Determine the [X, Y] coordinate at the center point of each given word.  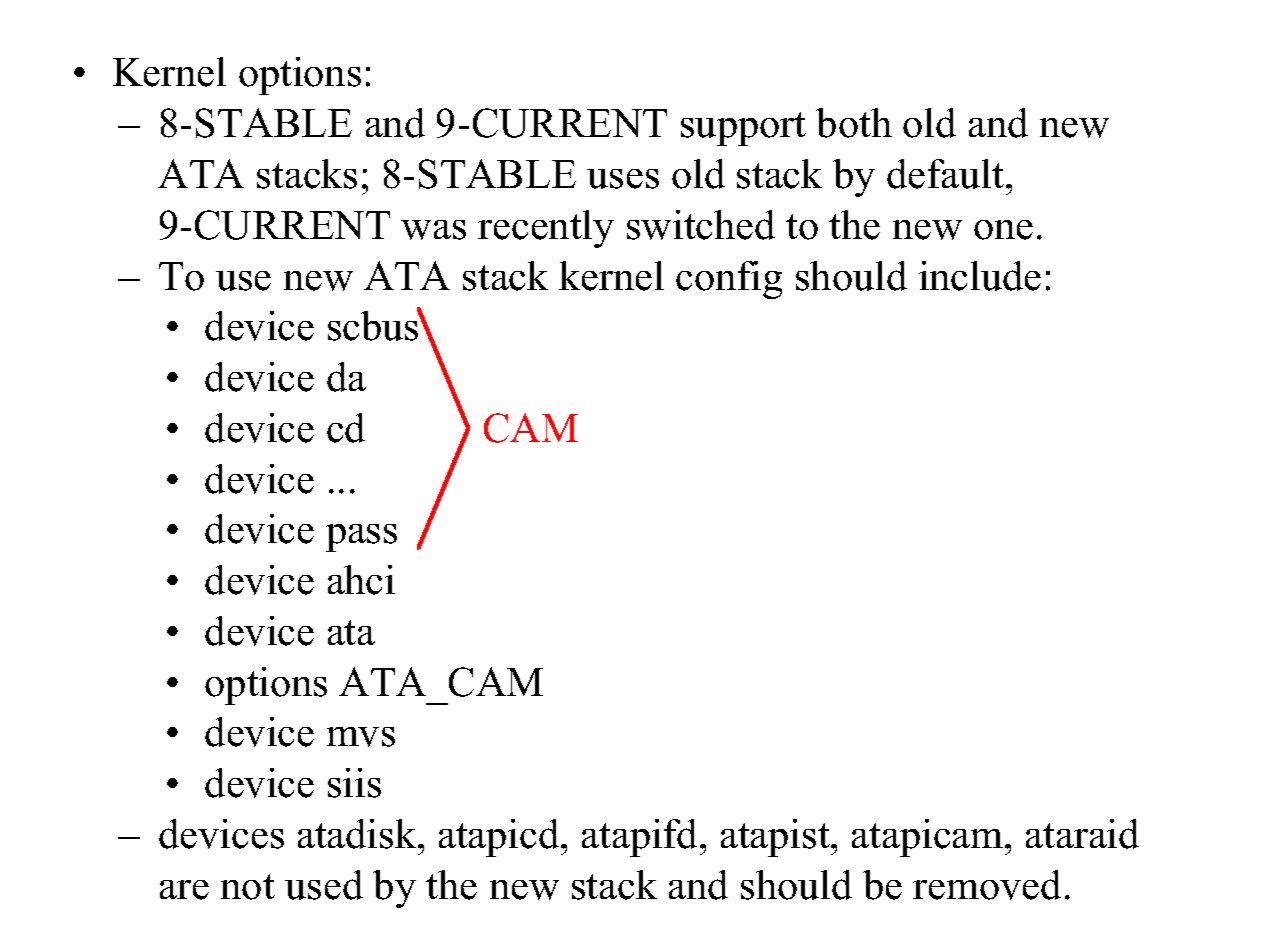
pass [361, 538]
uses [623, 179]
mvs [361, 737]
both [854, 123]
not [248, 887]
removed [987, 885]
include [980, 276]
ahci [361, 580]
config [729, 280]
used [324, 885]
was [433, 230]
